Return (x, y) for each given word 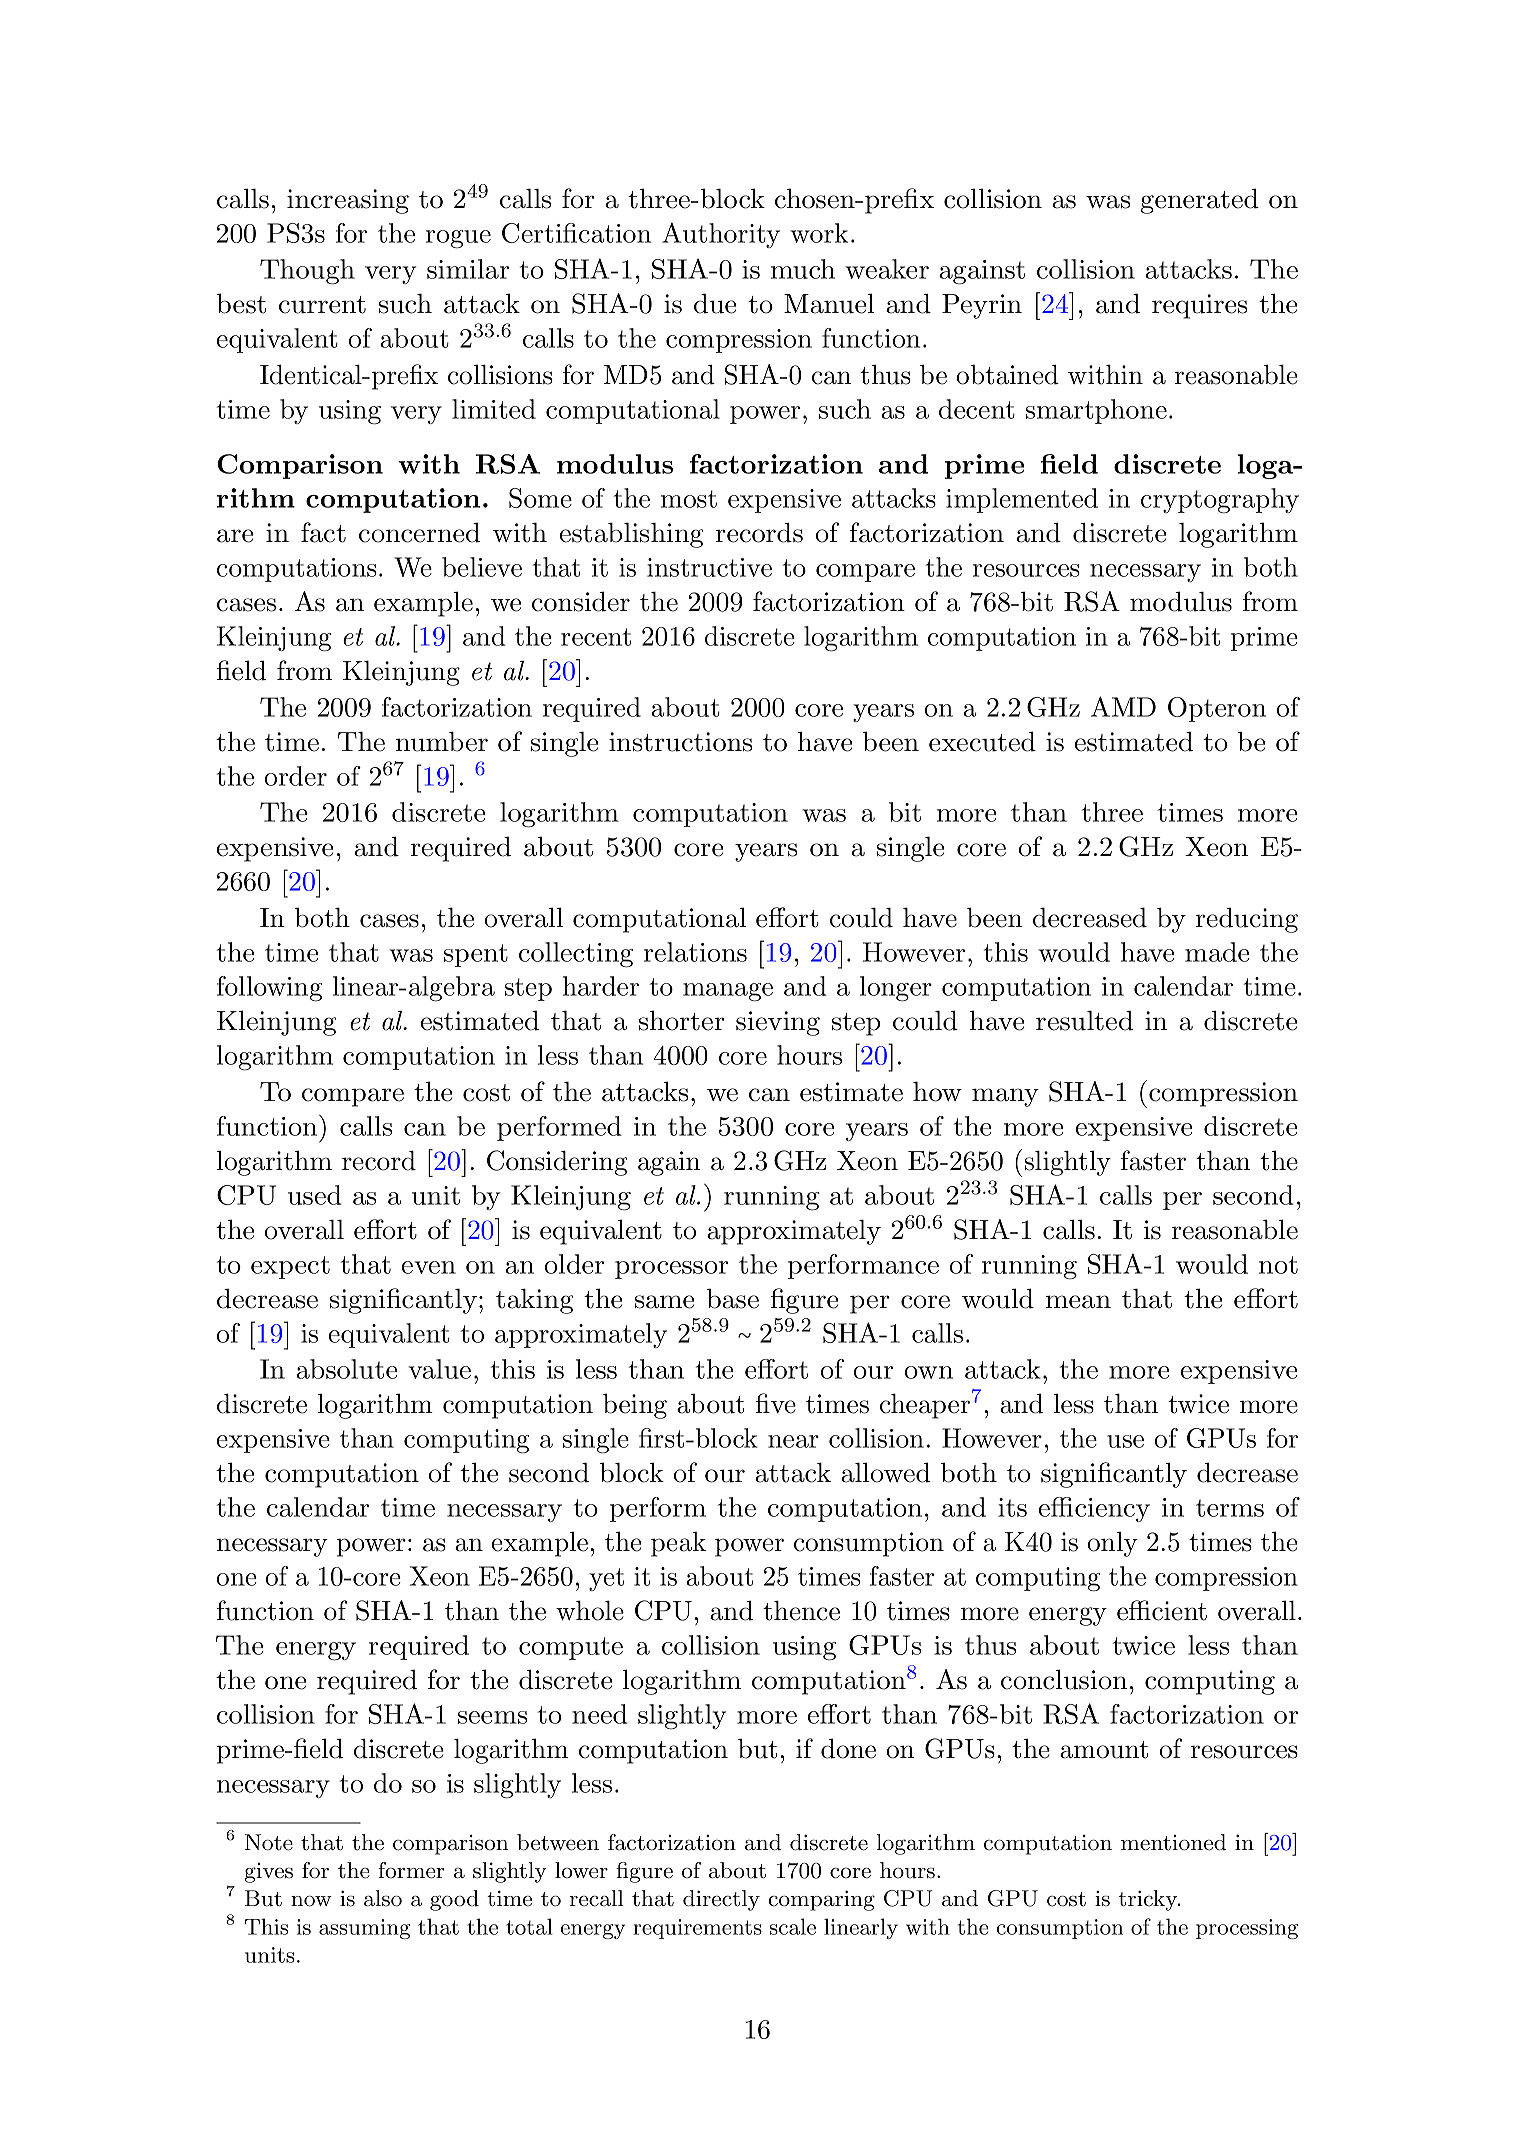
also (383, 1898)
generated (1200, 201)
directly (721, 1900)
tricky (1149, 1900)
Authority (721, 235)
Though (307, 272)
